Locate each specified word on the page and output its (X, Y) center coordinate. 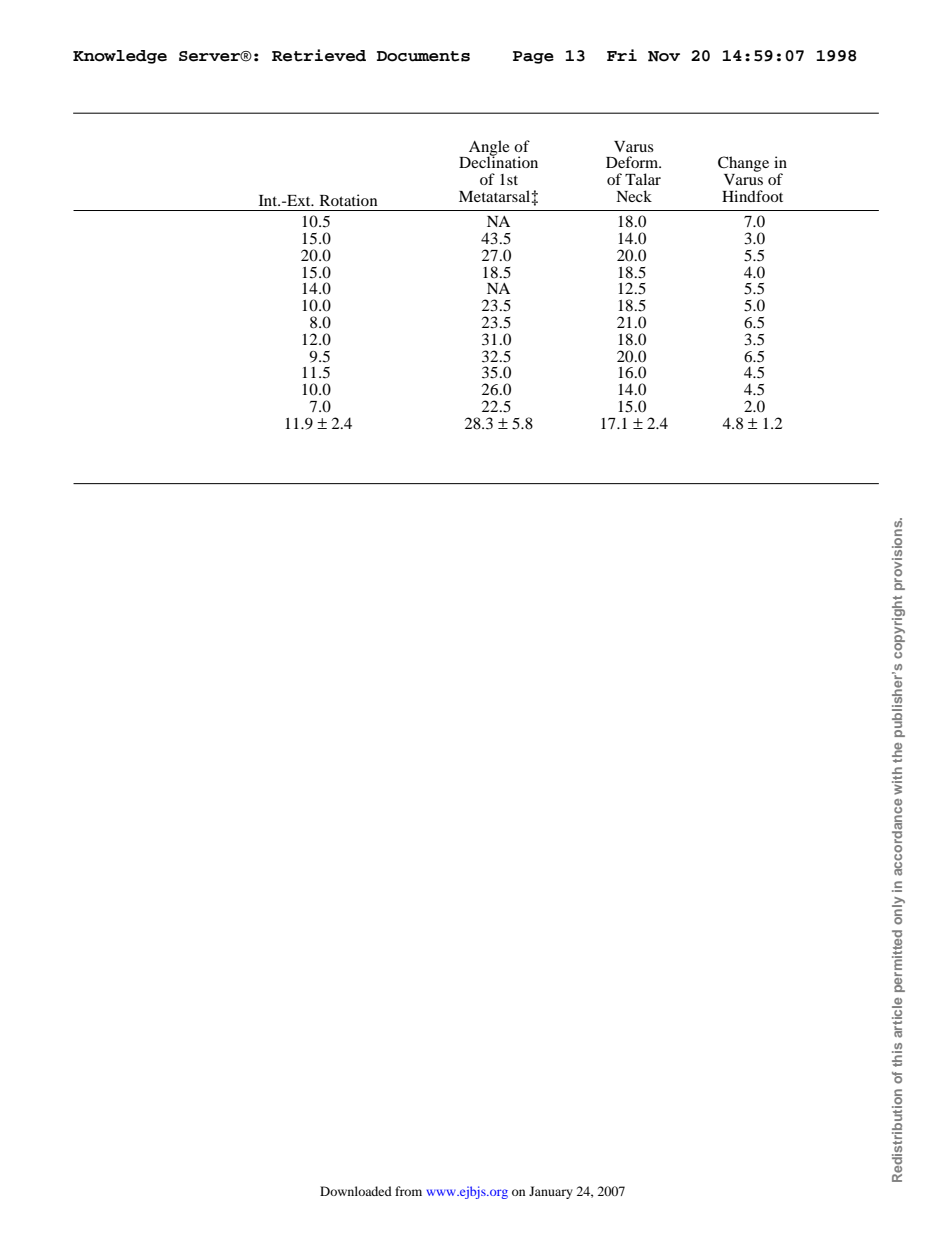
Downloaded (356, 1191)
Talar (643, 179)
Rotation (349, 200)
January (551, 1192)
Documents (423, 56)
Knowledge (120, 57)
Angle (488, 149)
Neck (634, 196)
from (408, 1191)
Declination (498, 161)
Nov (664, 56)
